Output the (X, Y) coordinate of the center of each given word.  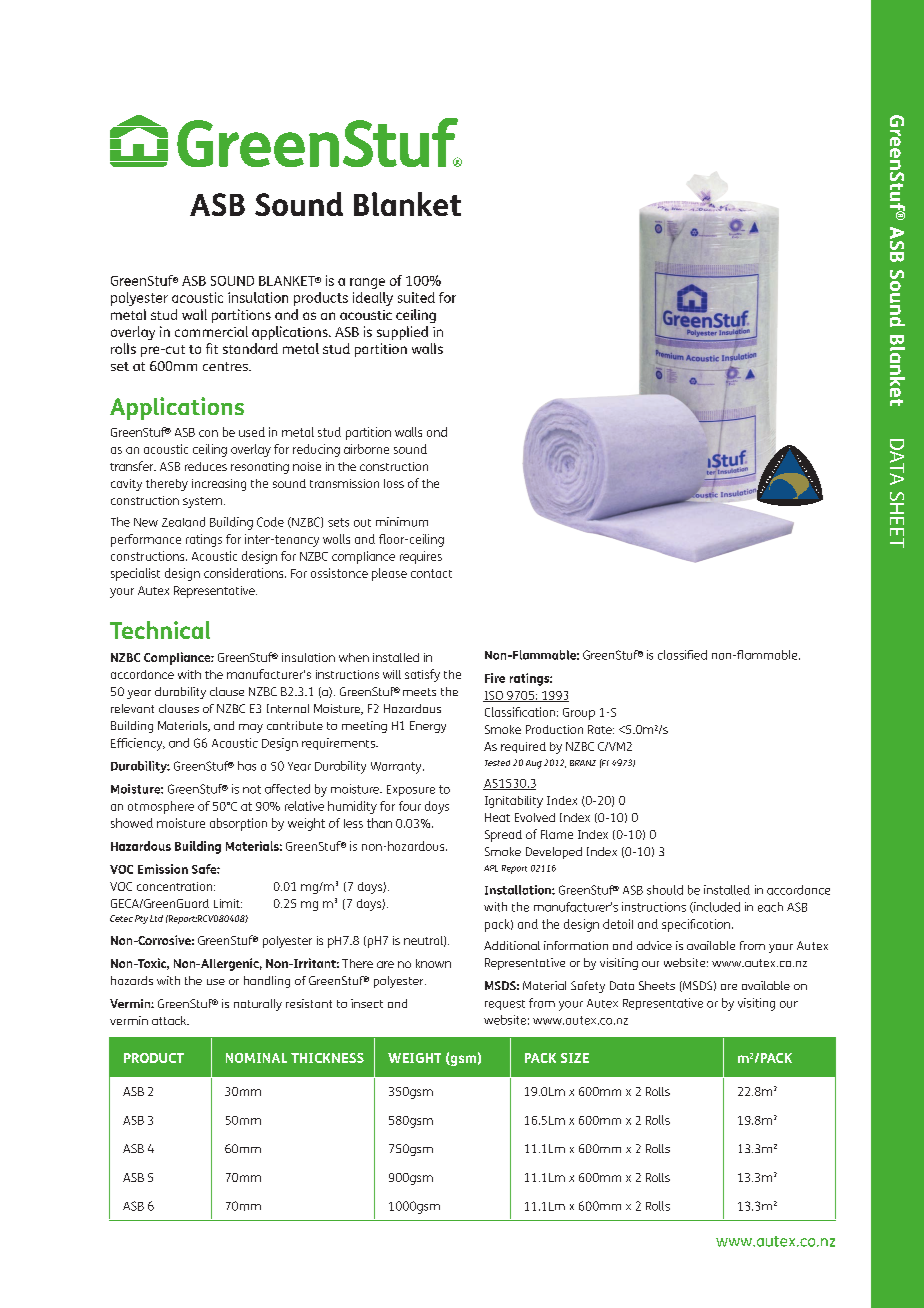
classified (682, 655)
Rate (601, 729)
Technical (160, 630)
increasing (219, 485)
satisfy (422, 675)
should (665, 890)
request (505, 1005)
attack (170, 1020)
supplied (402, 333)
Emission (163, 869)
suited (416, 297)
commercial (211, 331)
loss (394, 483)
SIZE (575, 1058)
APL (491, 868)
